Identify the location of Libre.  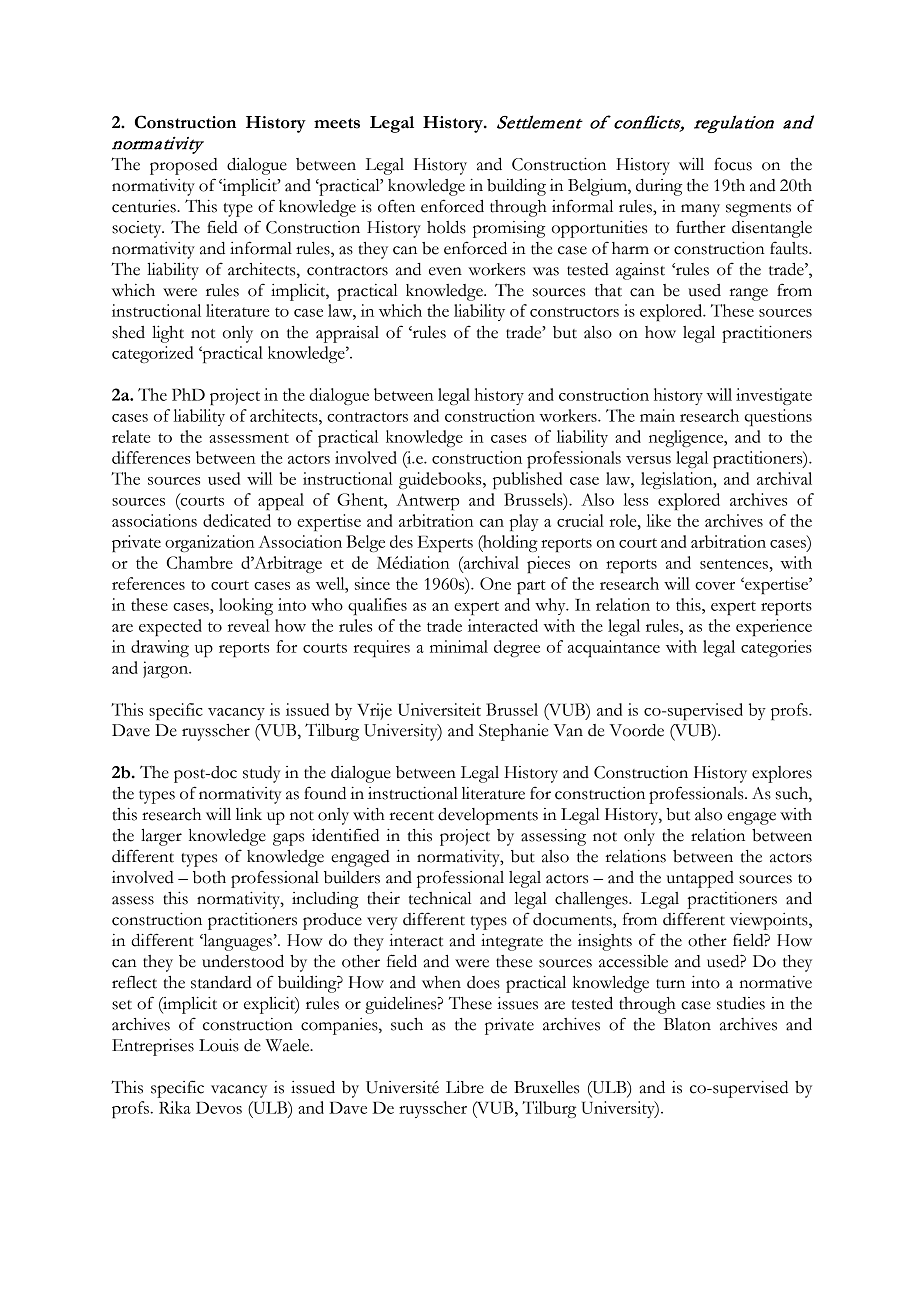
(465, 1087).
